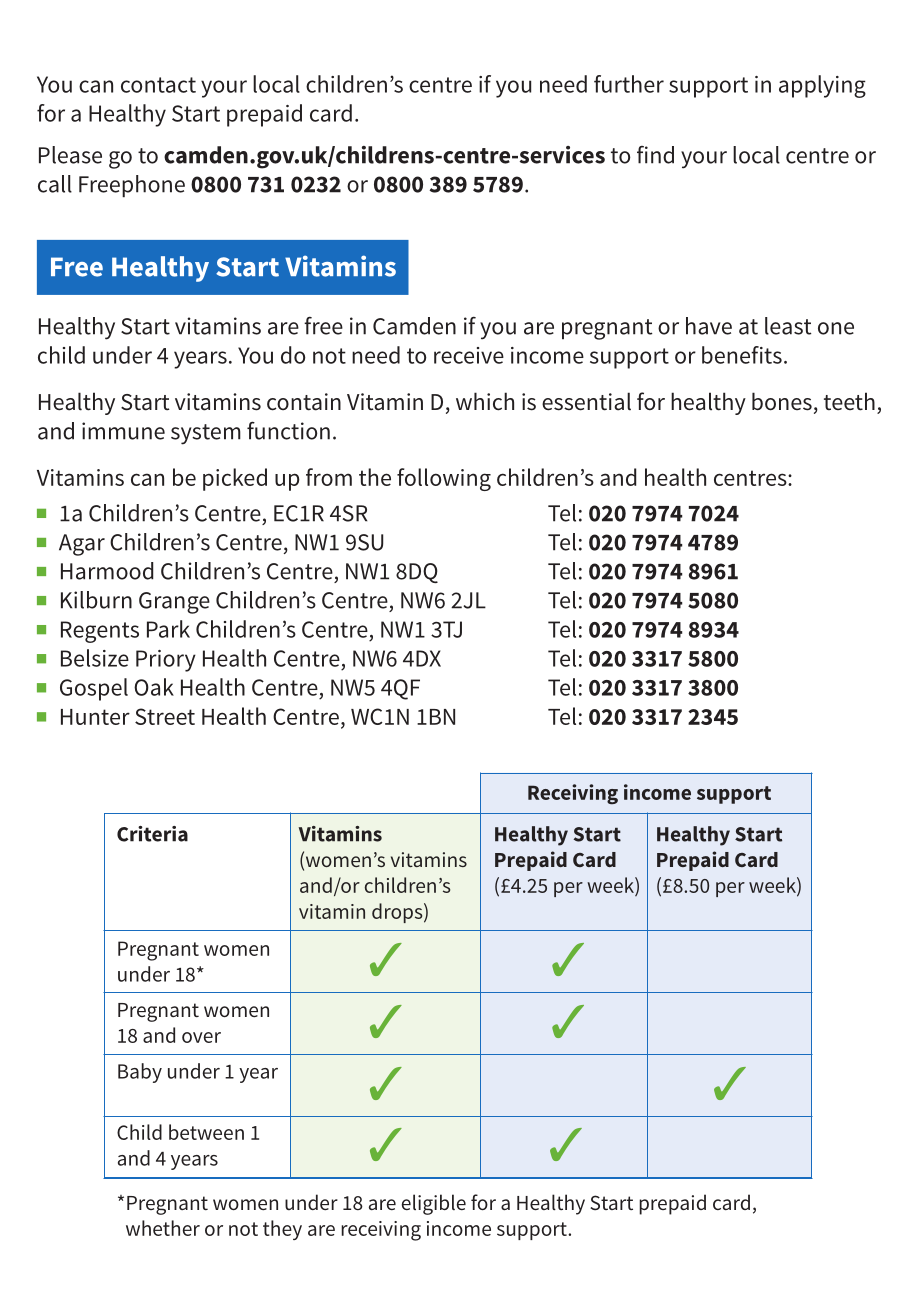 This document has width=924, height=1311. What do you see at coordinates (163, 1228) in the document?
I see `whether` at bounding box center [163, 1228].
